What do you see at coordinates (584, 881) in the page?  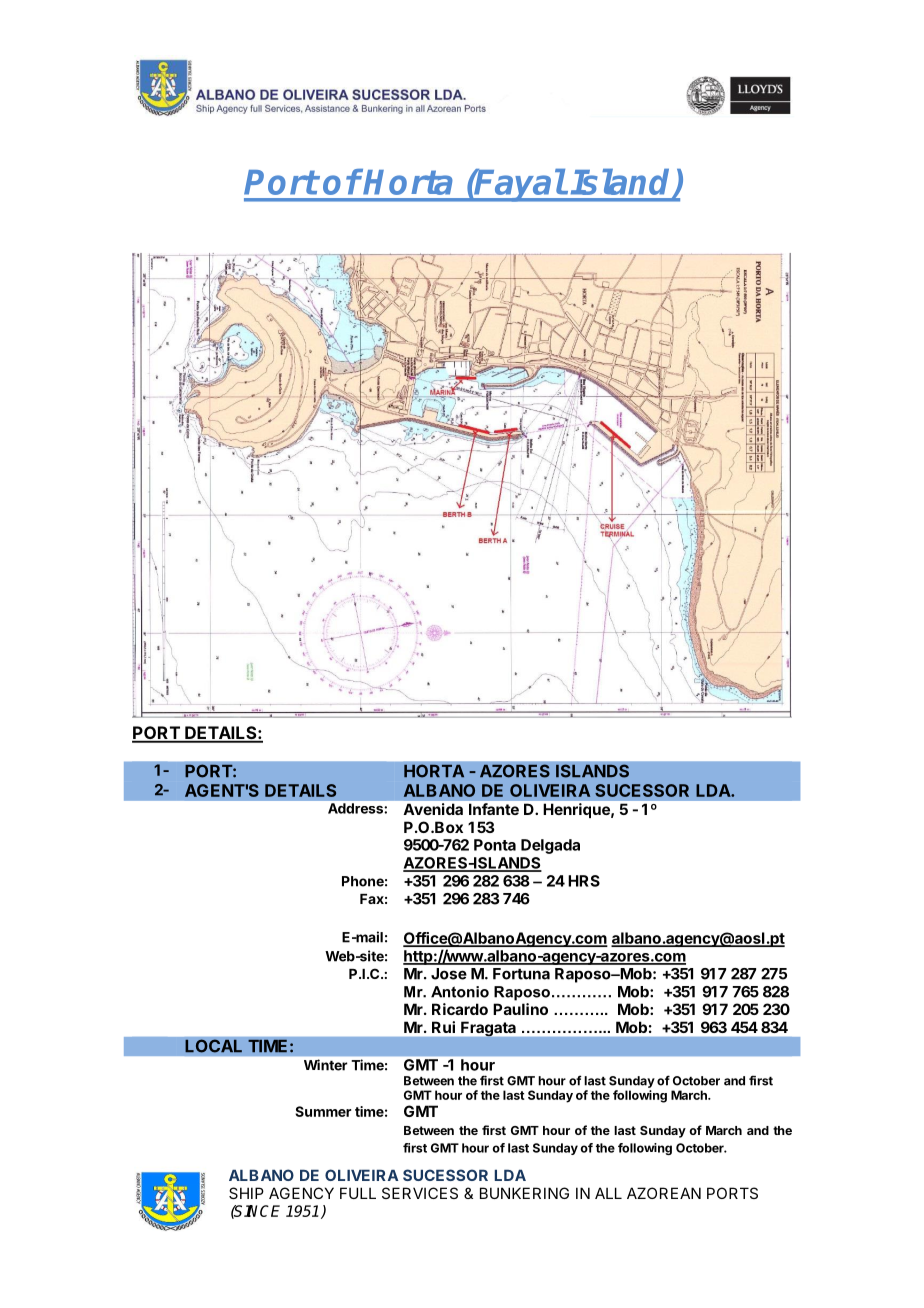 I see `HRS` at bounding box center [584, 881].
